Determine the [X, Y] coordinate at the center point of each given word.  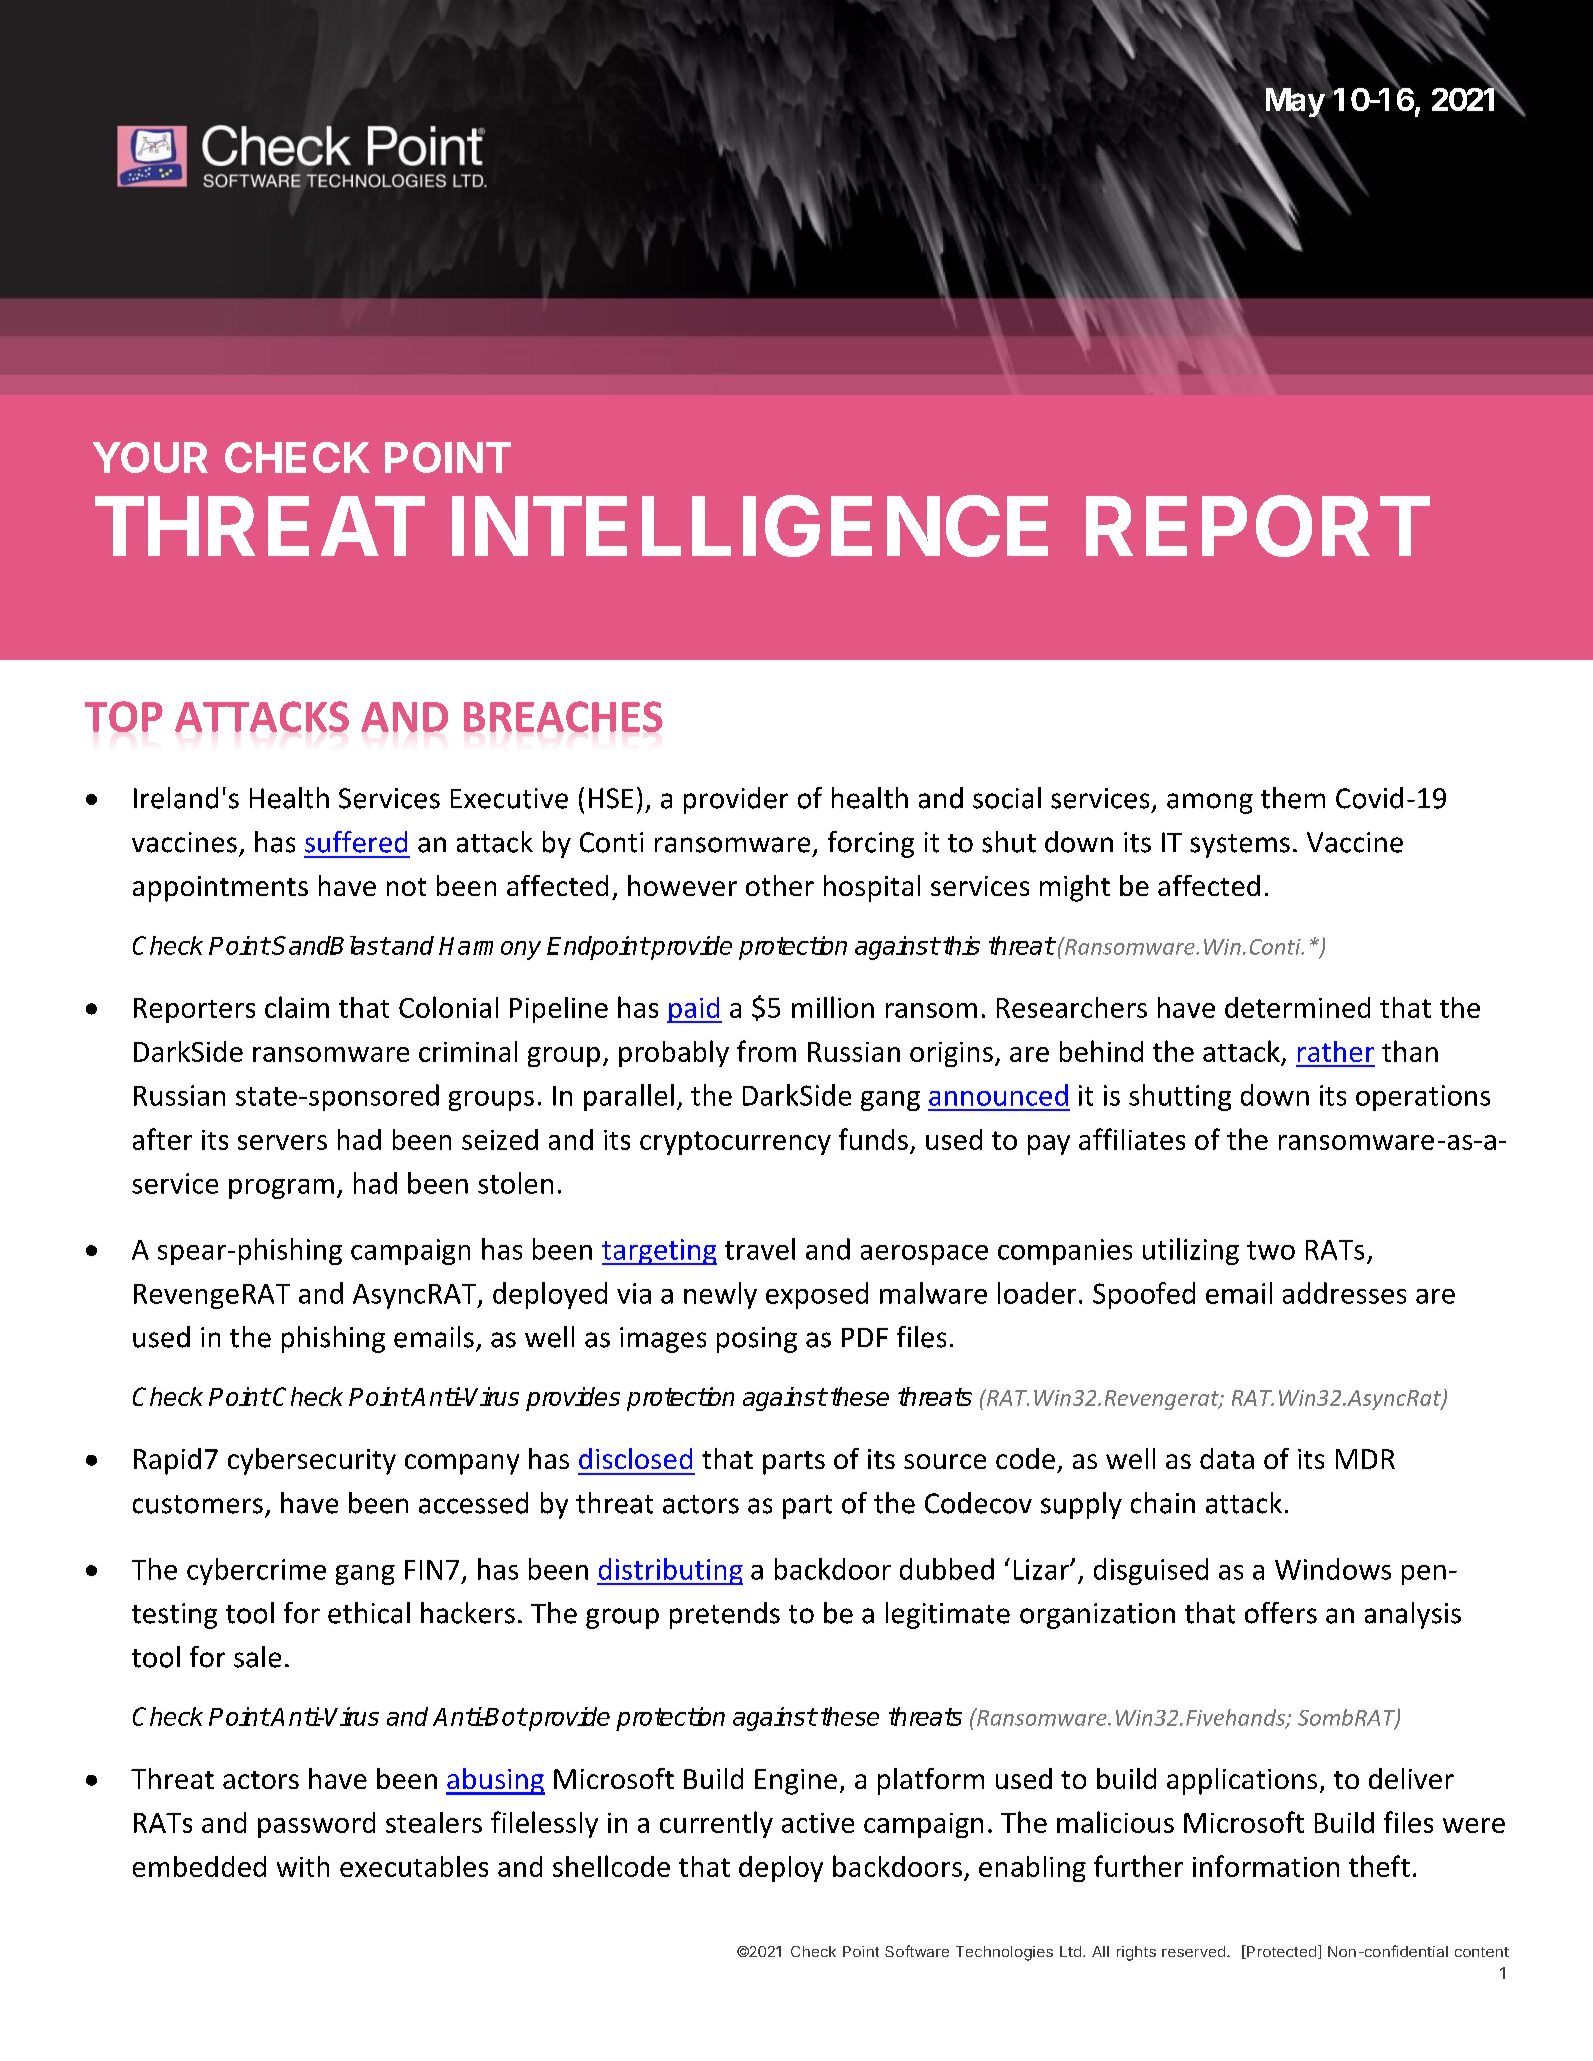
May [1295, 104]
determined [1297, 1007]
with [303, 1866]
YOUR [150, 457]
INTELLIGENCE [750, 526]
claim [297, 1007]
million [833, 1007]
